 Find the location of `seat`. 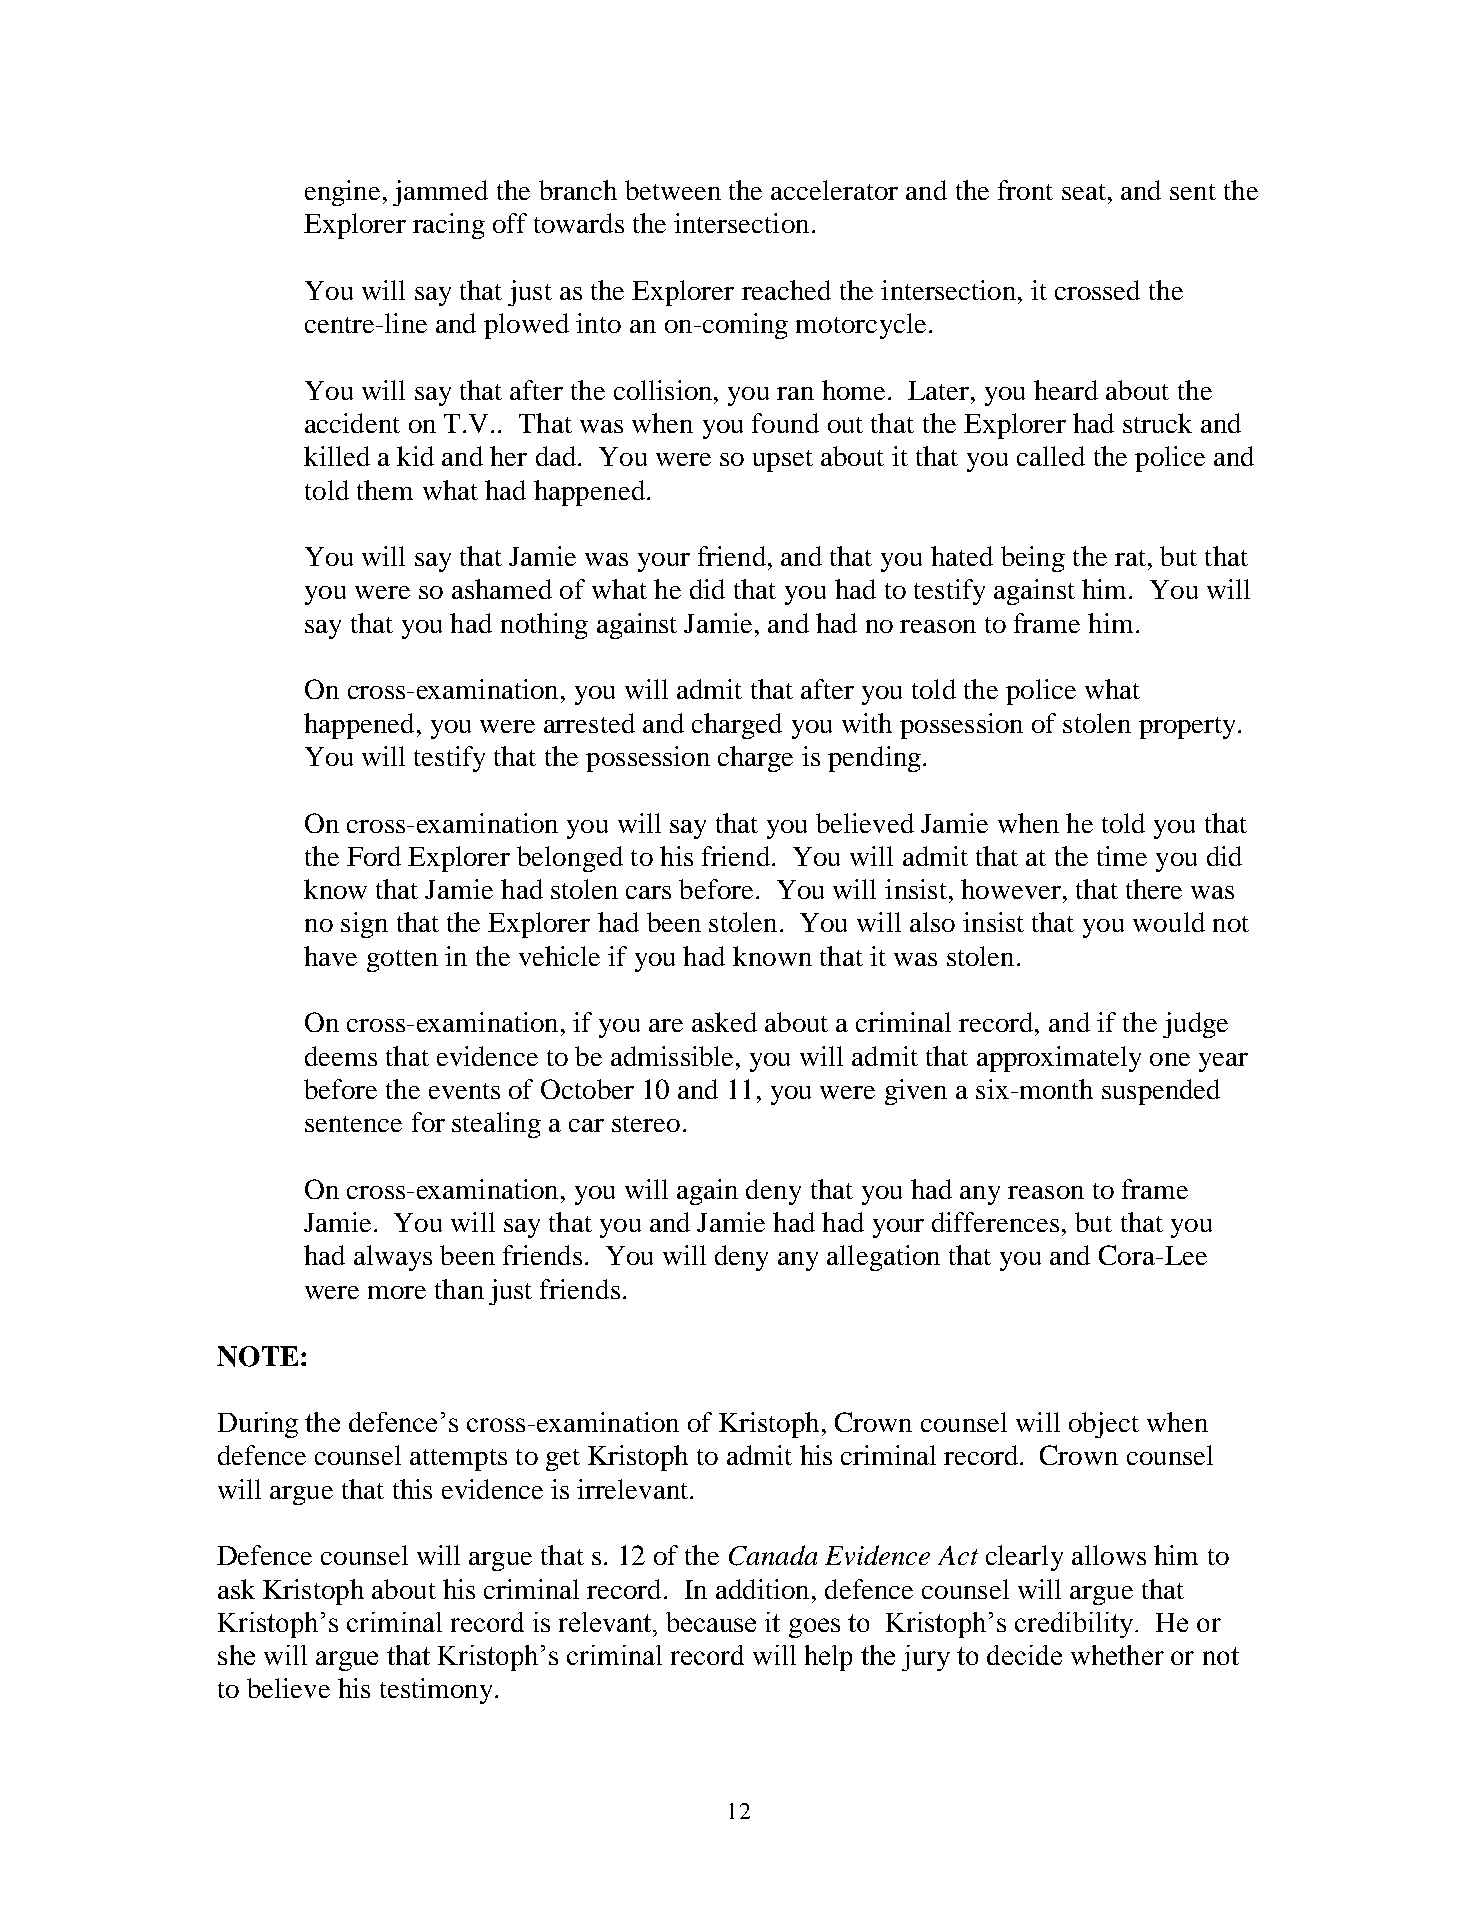

seat is located at coordinates (1084, 192).
